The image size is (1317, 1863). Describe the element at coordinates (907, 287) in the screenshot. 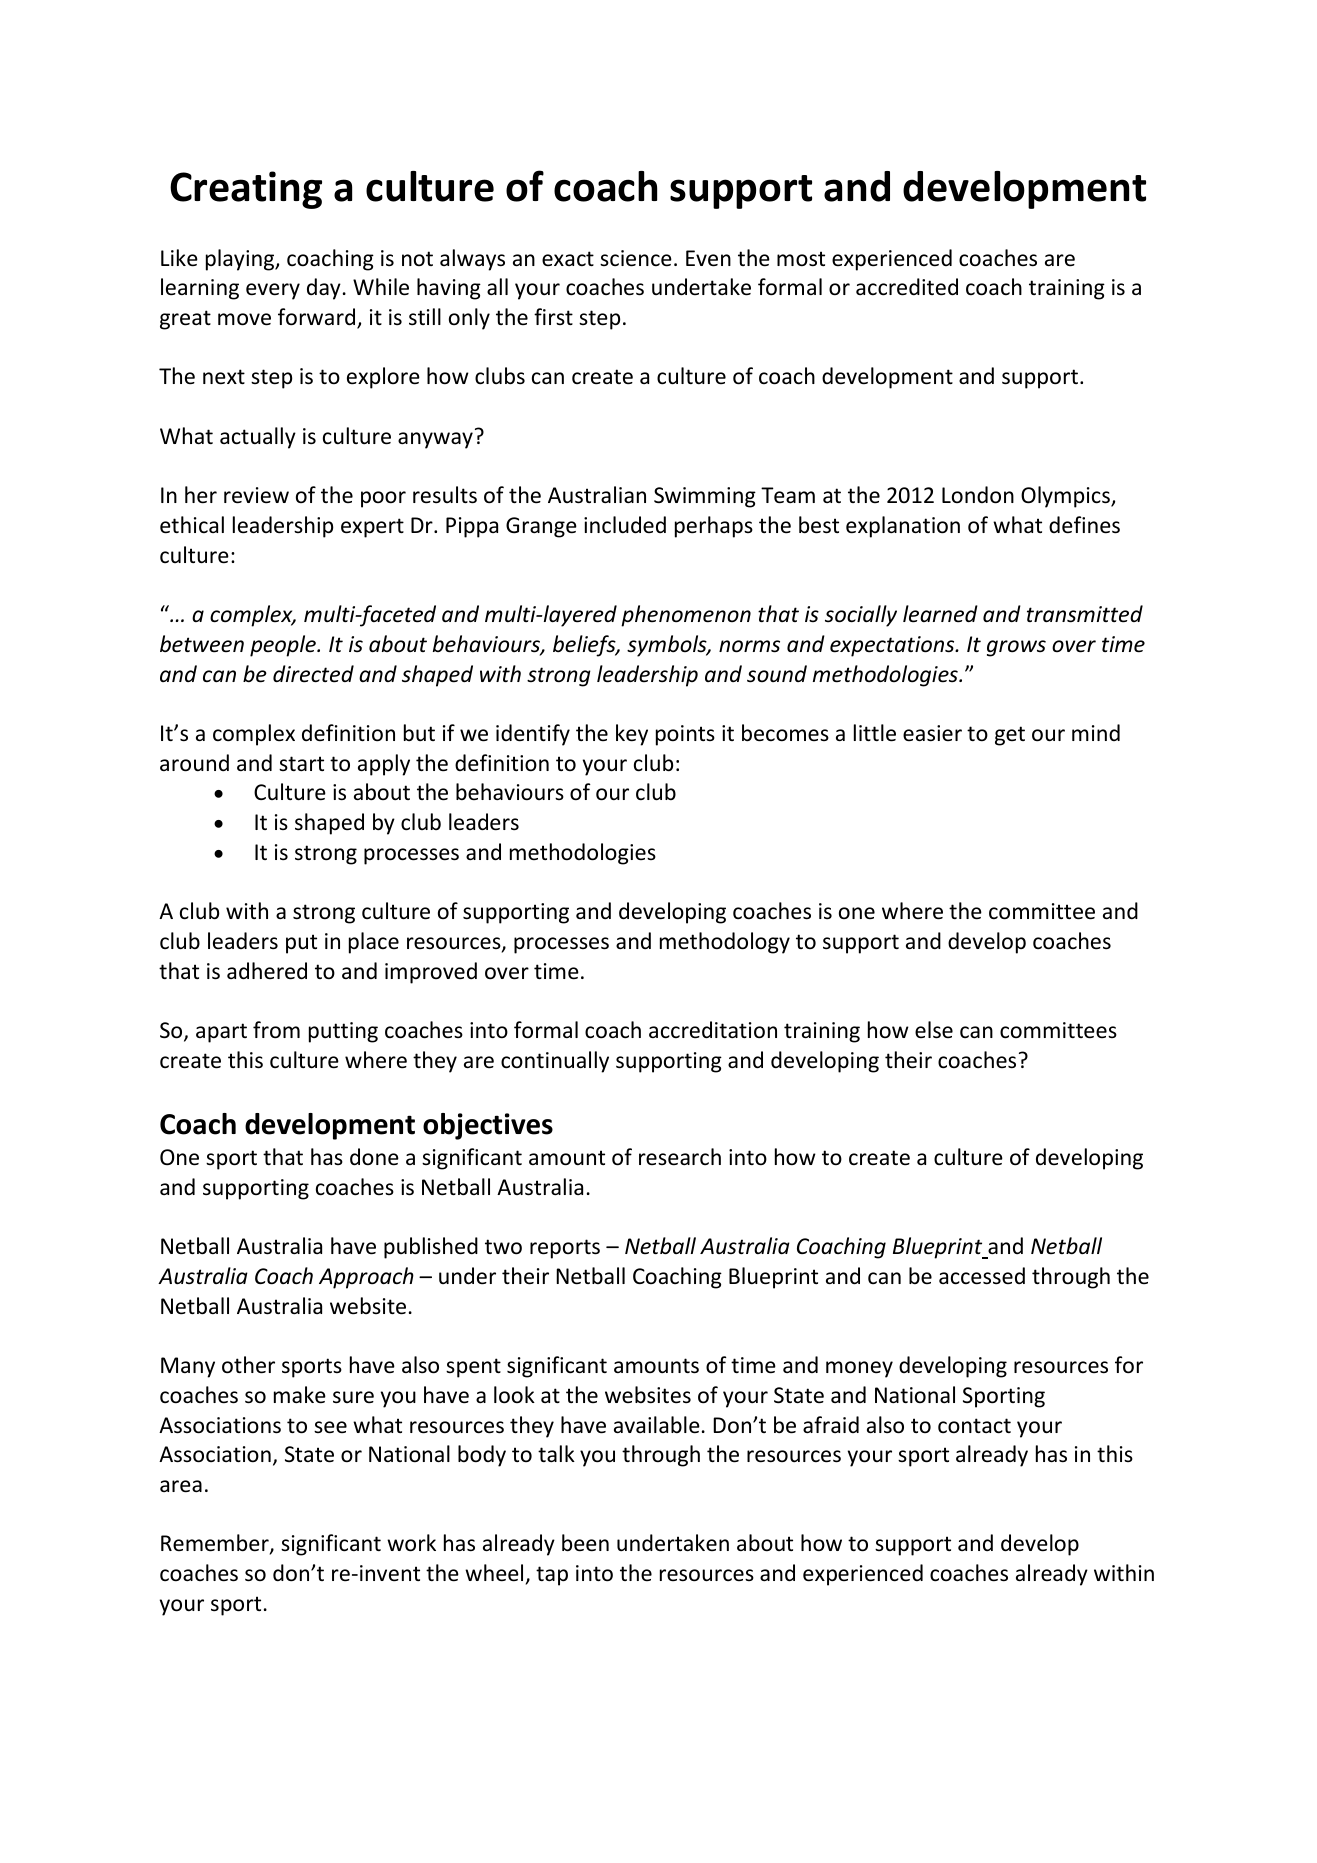

I see `accredited` at that location.
